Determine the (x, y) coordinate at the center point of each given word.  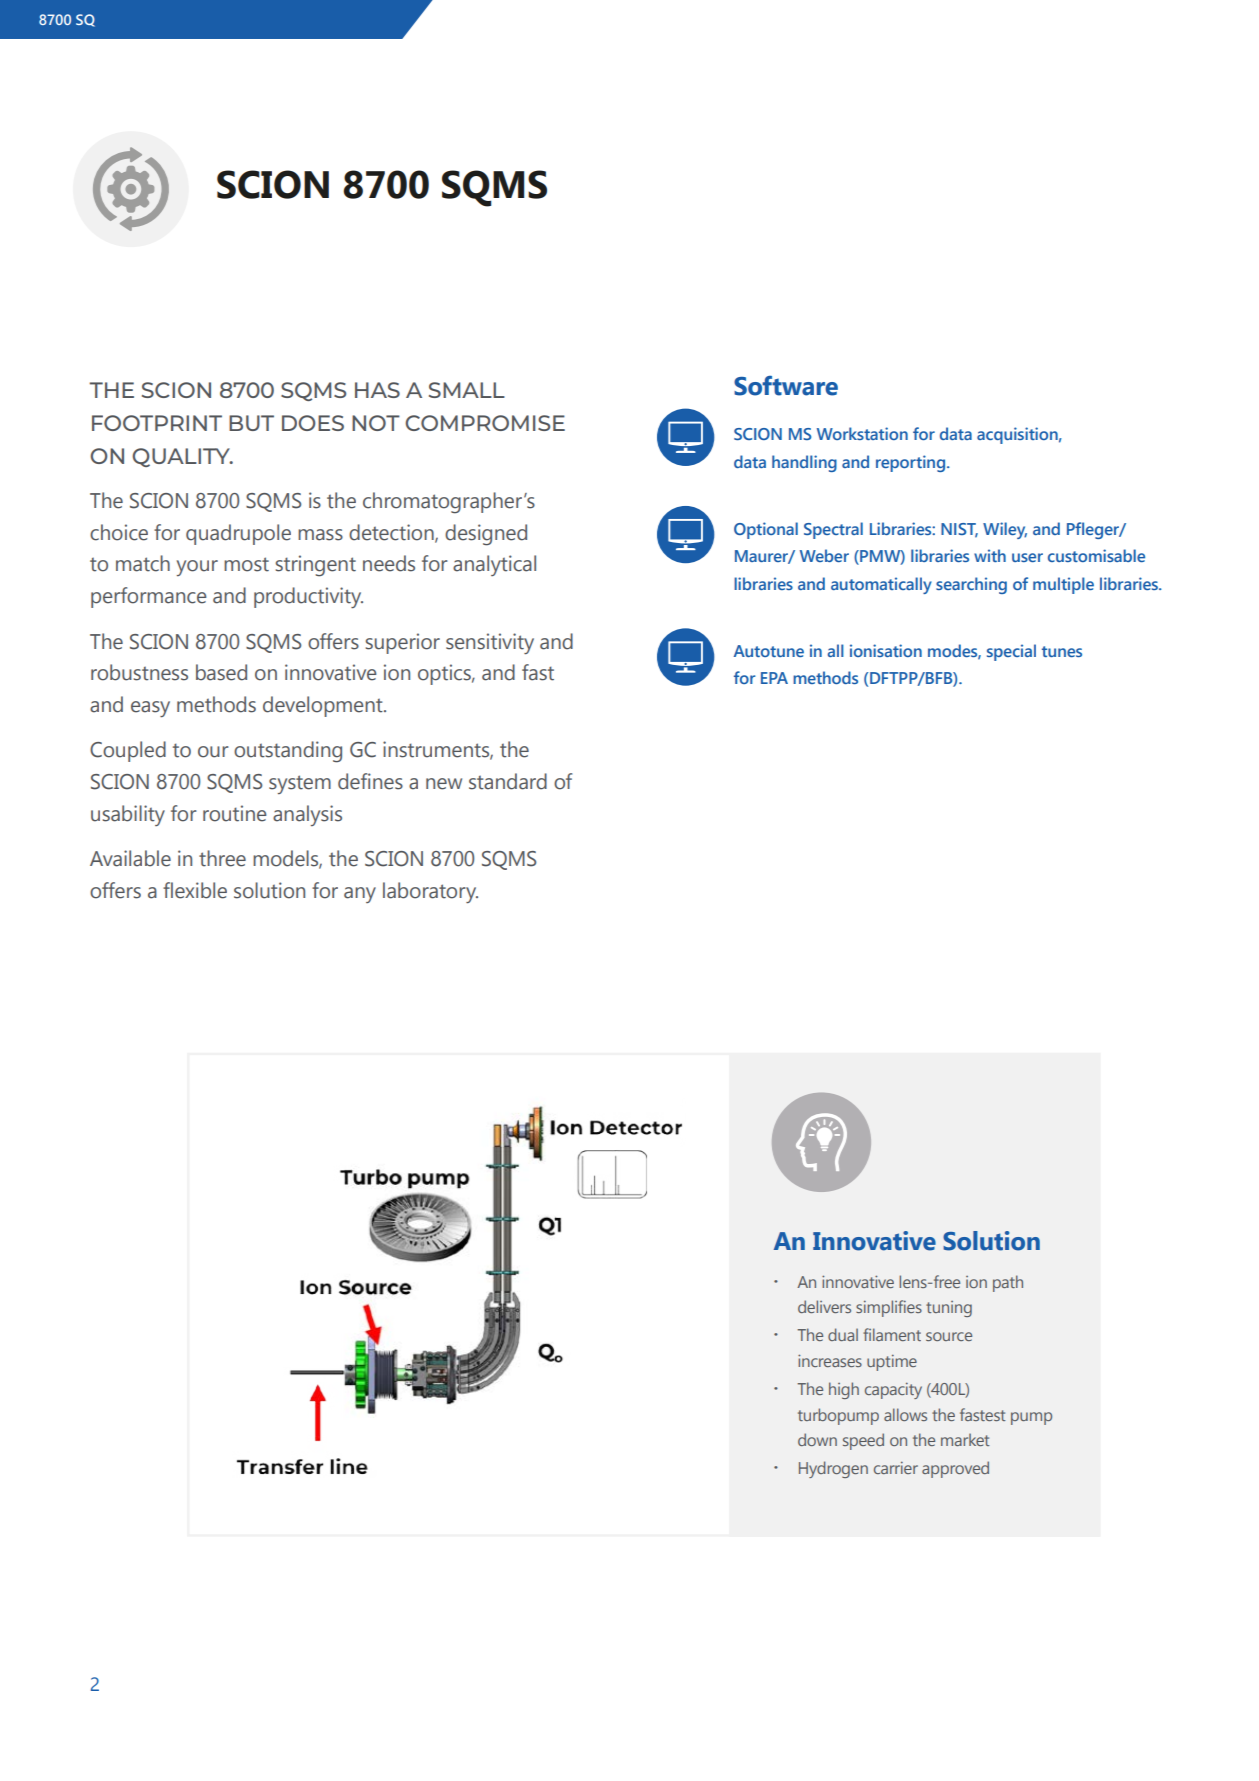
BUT (251, 423)
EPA (774, 678)
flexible (195, 890)
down (817, 1439)
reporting (910, 463)
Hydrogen (833, 1469)
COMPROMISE (485, 423)
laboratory (430, 892)
